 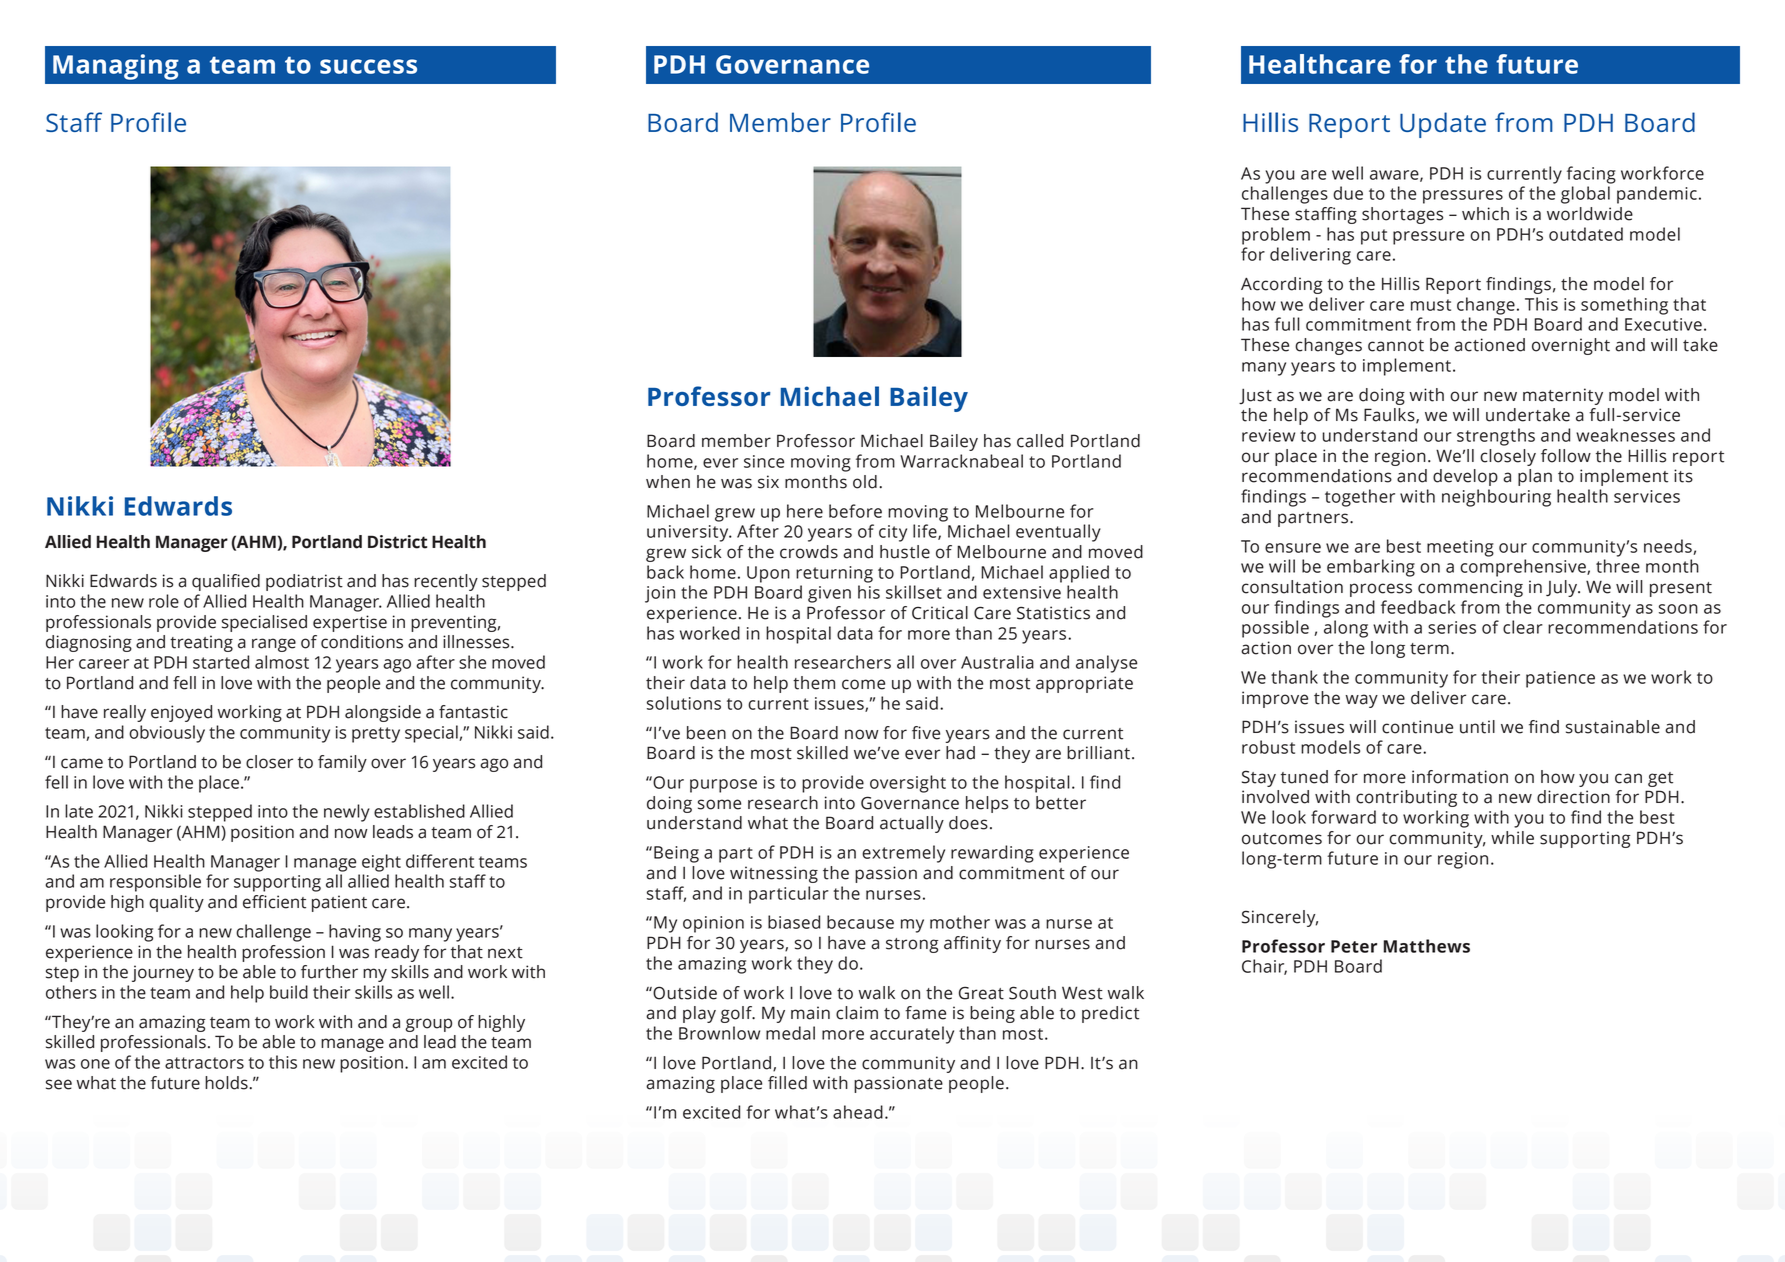 I want to click on due, so click(x=1348, y=193).
